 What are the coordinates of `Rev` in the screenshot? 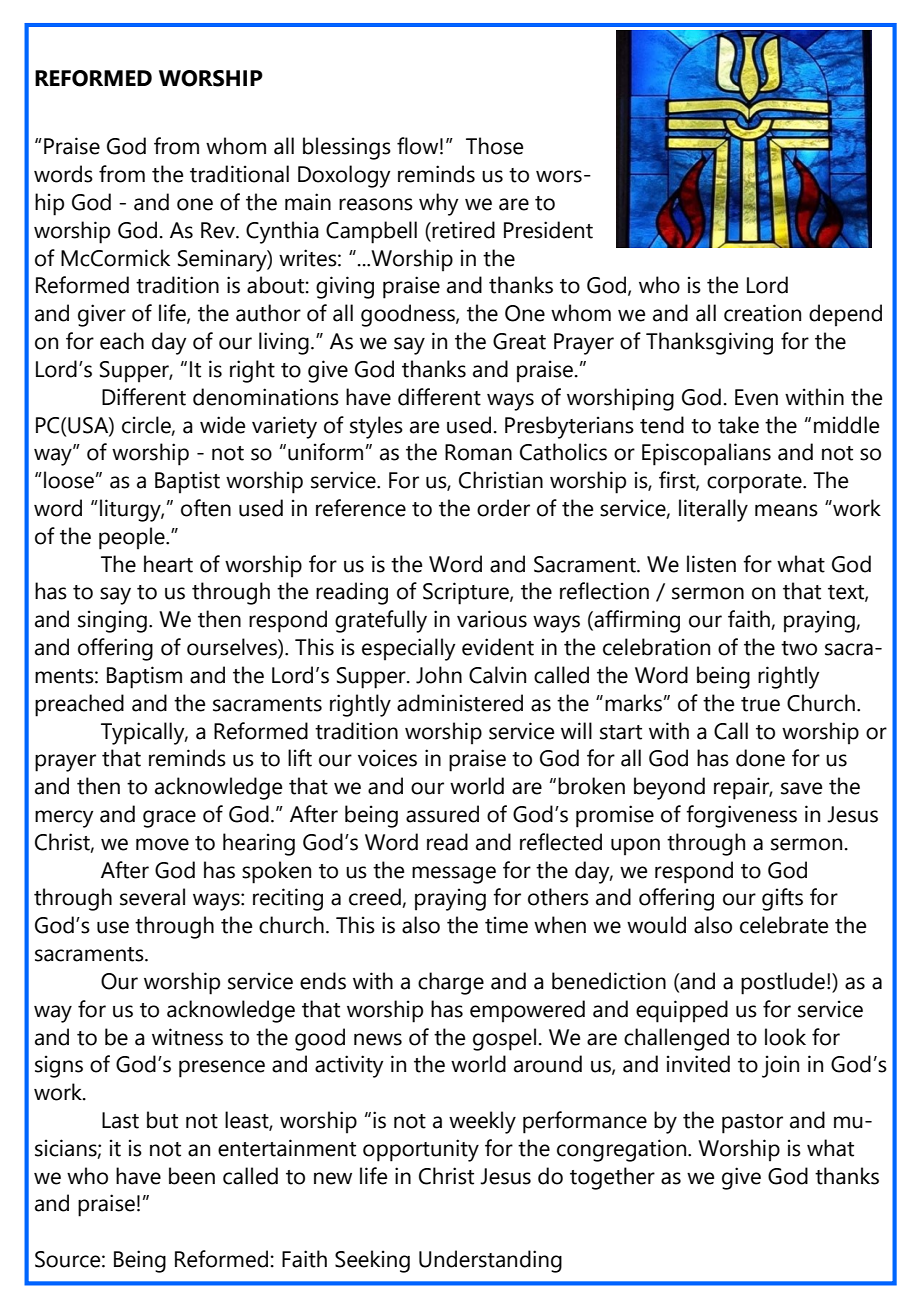 It's located at (219, 230).
